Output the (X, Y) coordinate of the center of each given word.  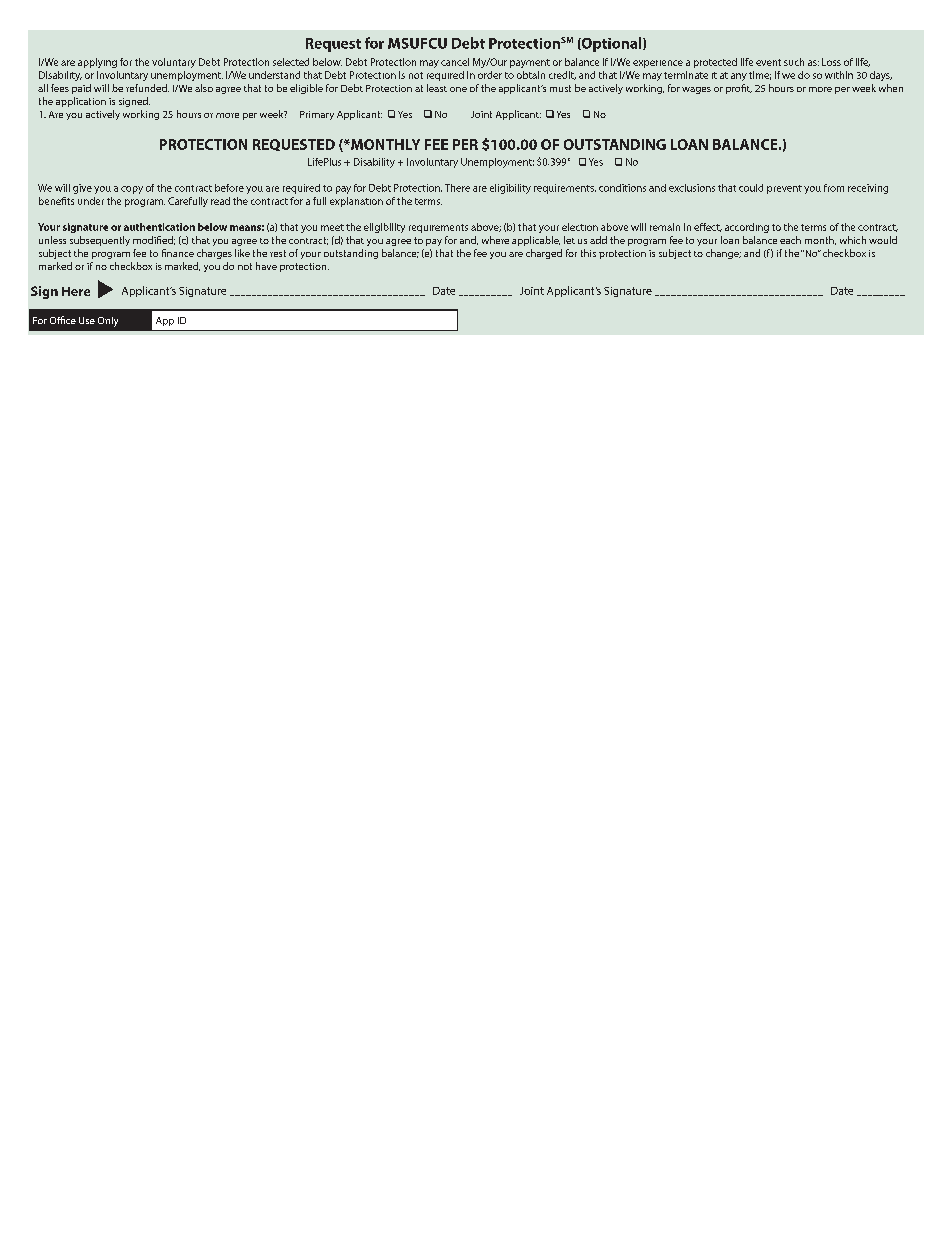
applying (97, 63)
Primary (317, 115)
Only (108, 322)
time (760, 75)
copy (132, 190)
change (723, 254)
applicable (536, 241)
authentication (159, 227)
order (490, 75)
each (790, 240)
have (266, 266)
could (751, 188)
